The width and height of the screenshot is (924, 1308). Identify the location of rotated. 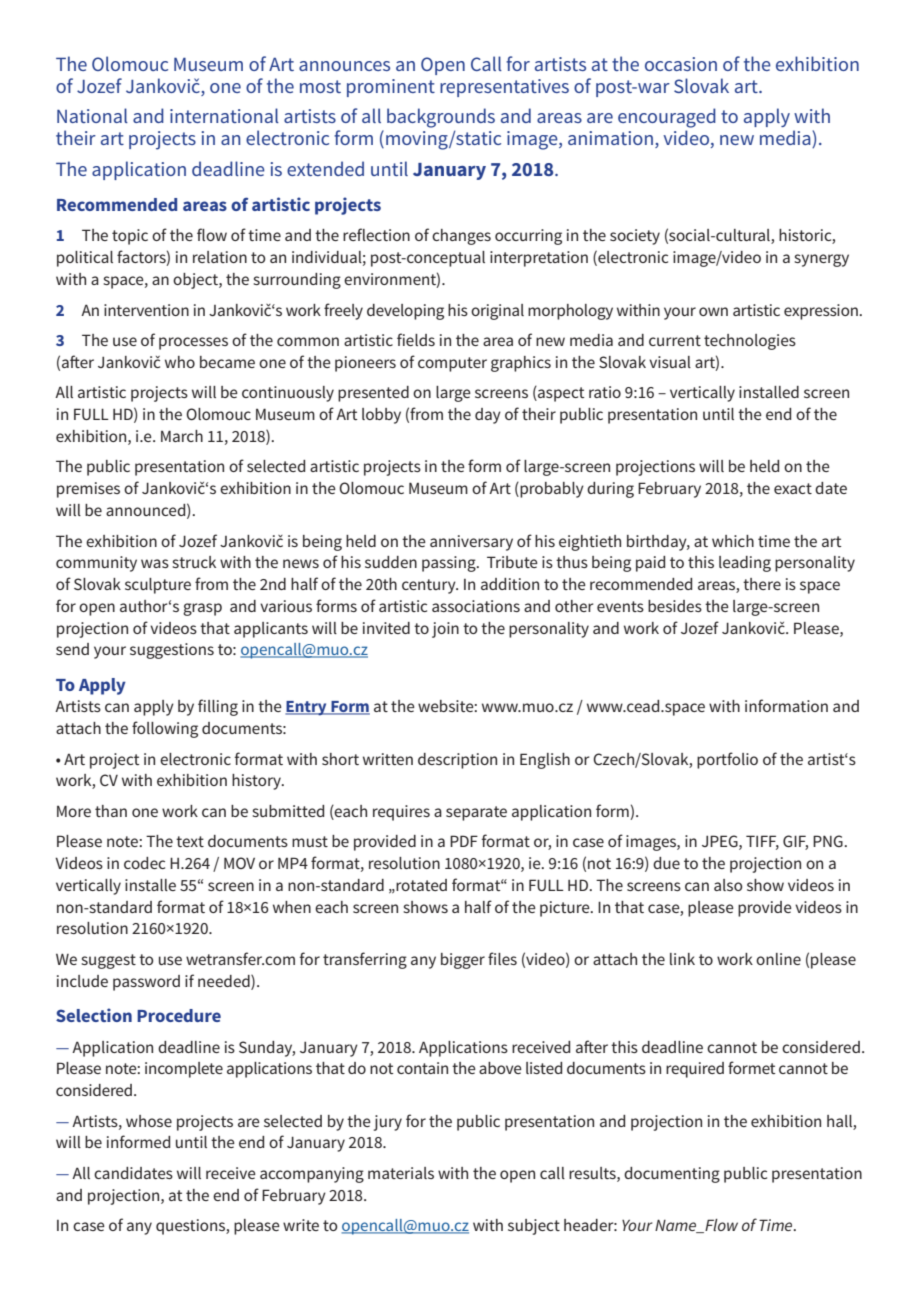
(421, 885).
